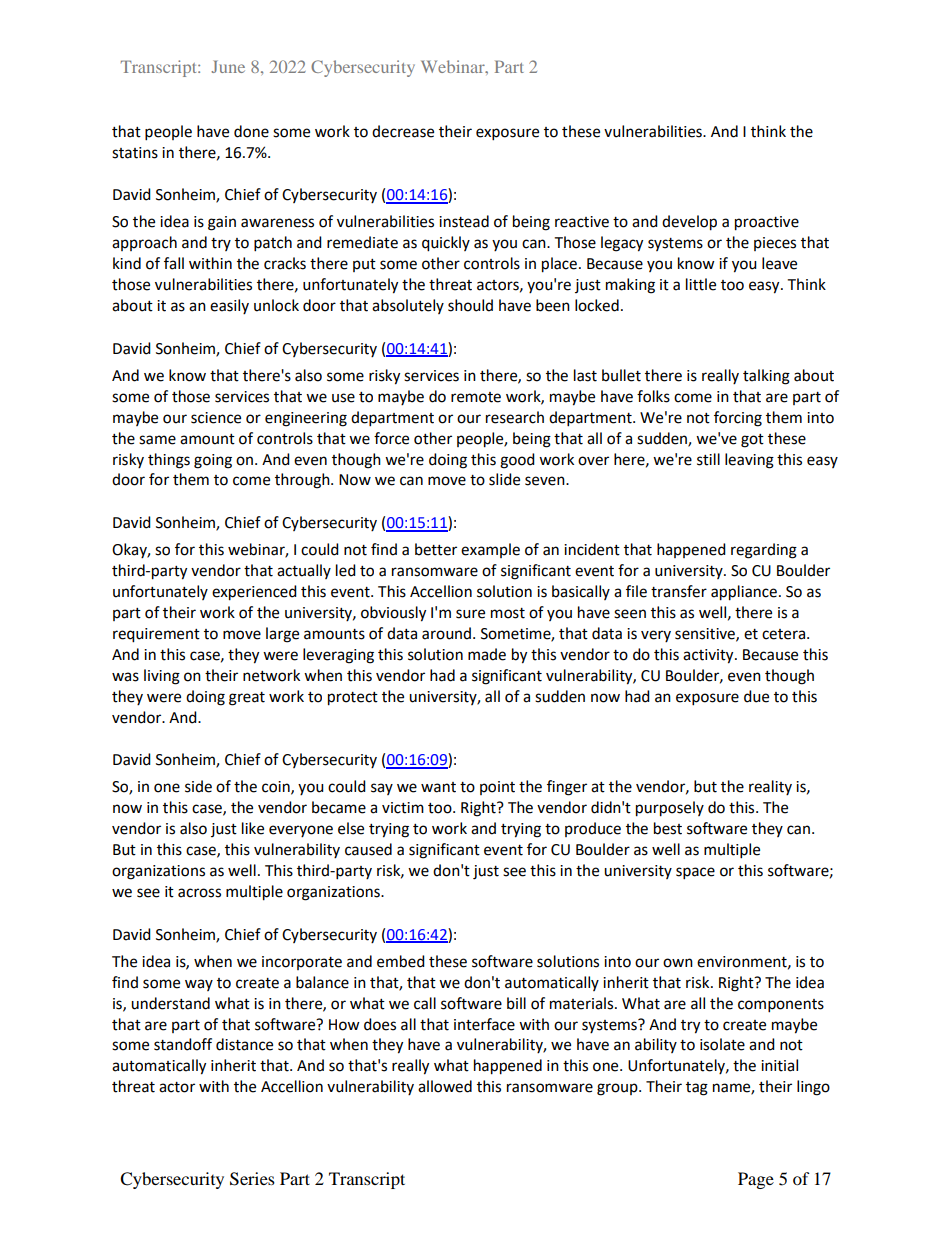 The height and width of the page is (1233, 952). I want to click on Page, so click(756, 1180).
